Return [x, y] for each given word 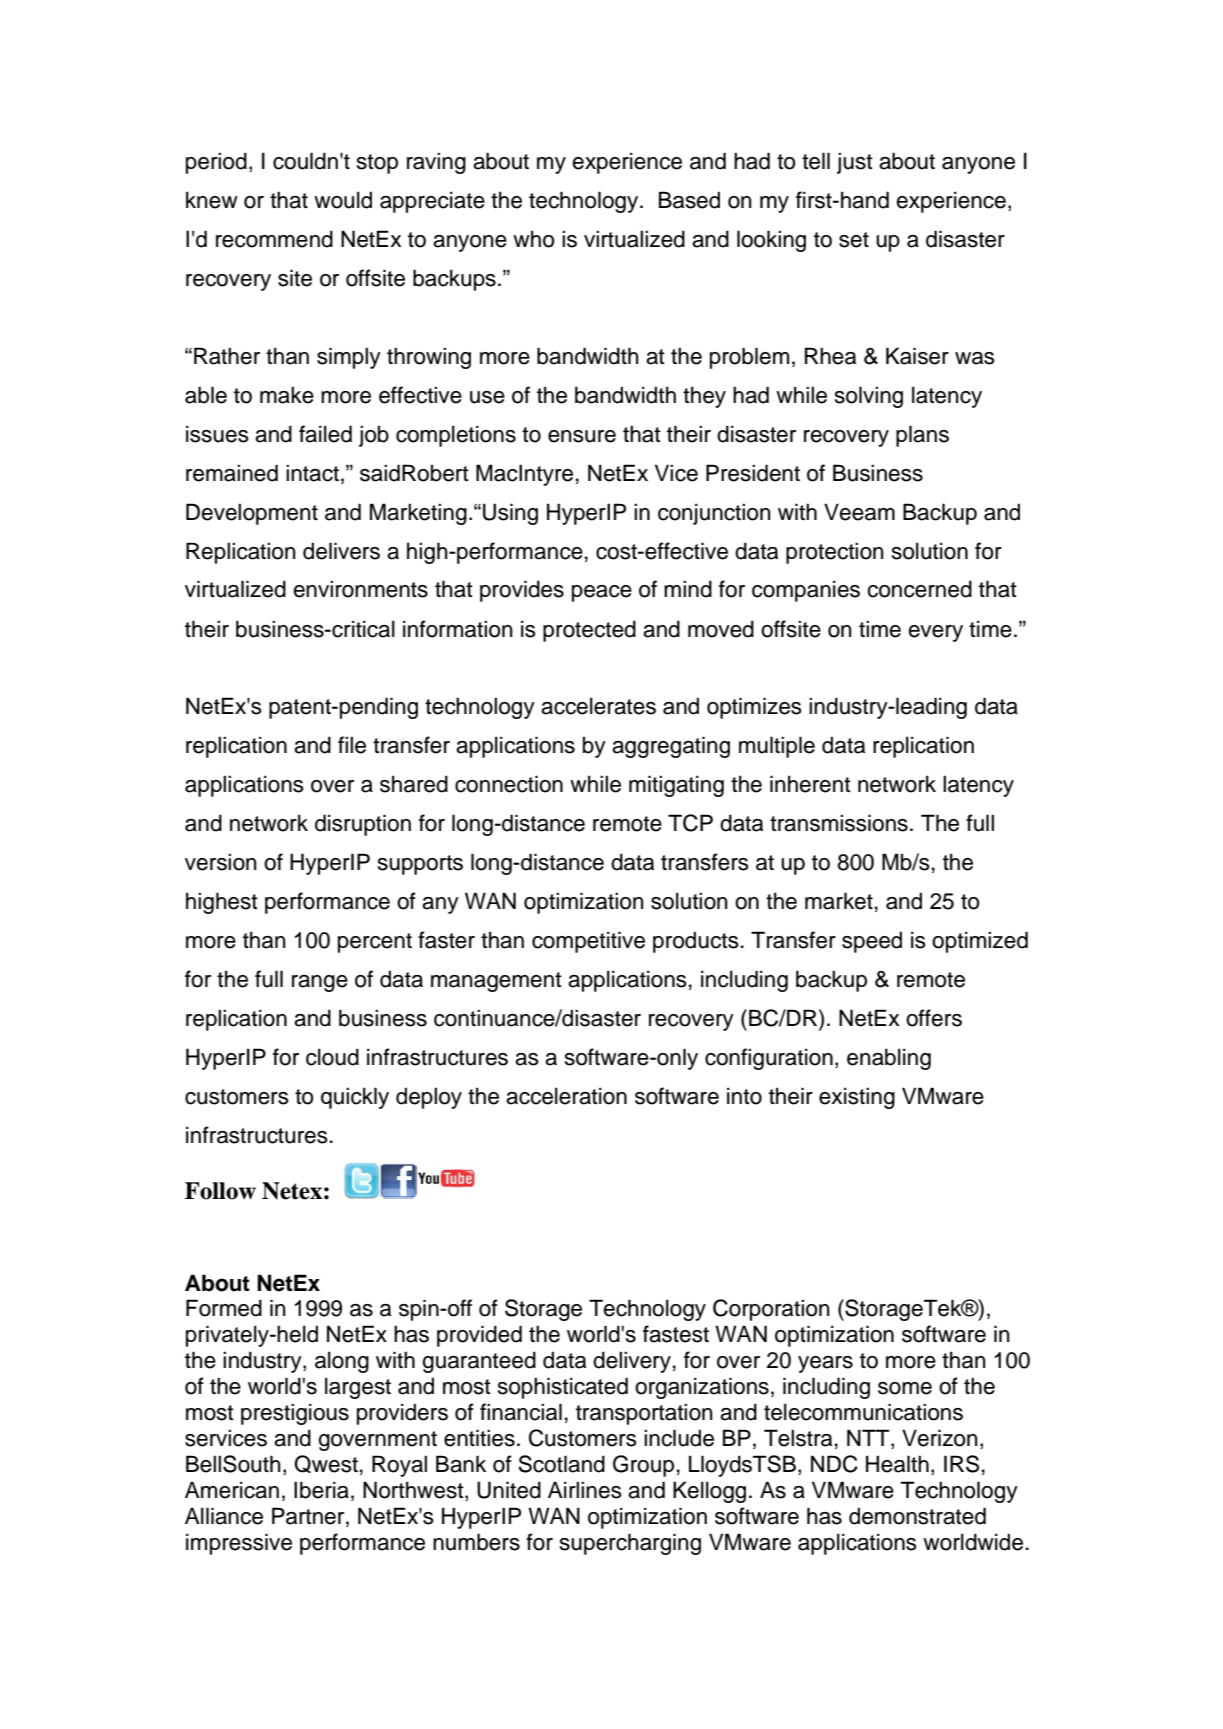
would [343, 200]
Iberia [321, 1490]
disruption [363, 825]
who [533, 239]
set [854, 240]
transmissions [839, 823]
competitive [588, 942]
